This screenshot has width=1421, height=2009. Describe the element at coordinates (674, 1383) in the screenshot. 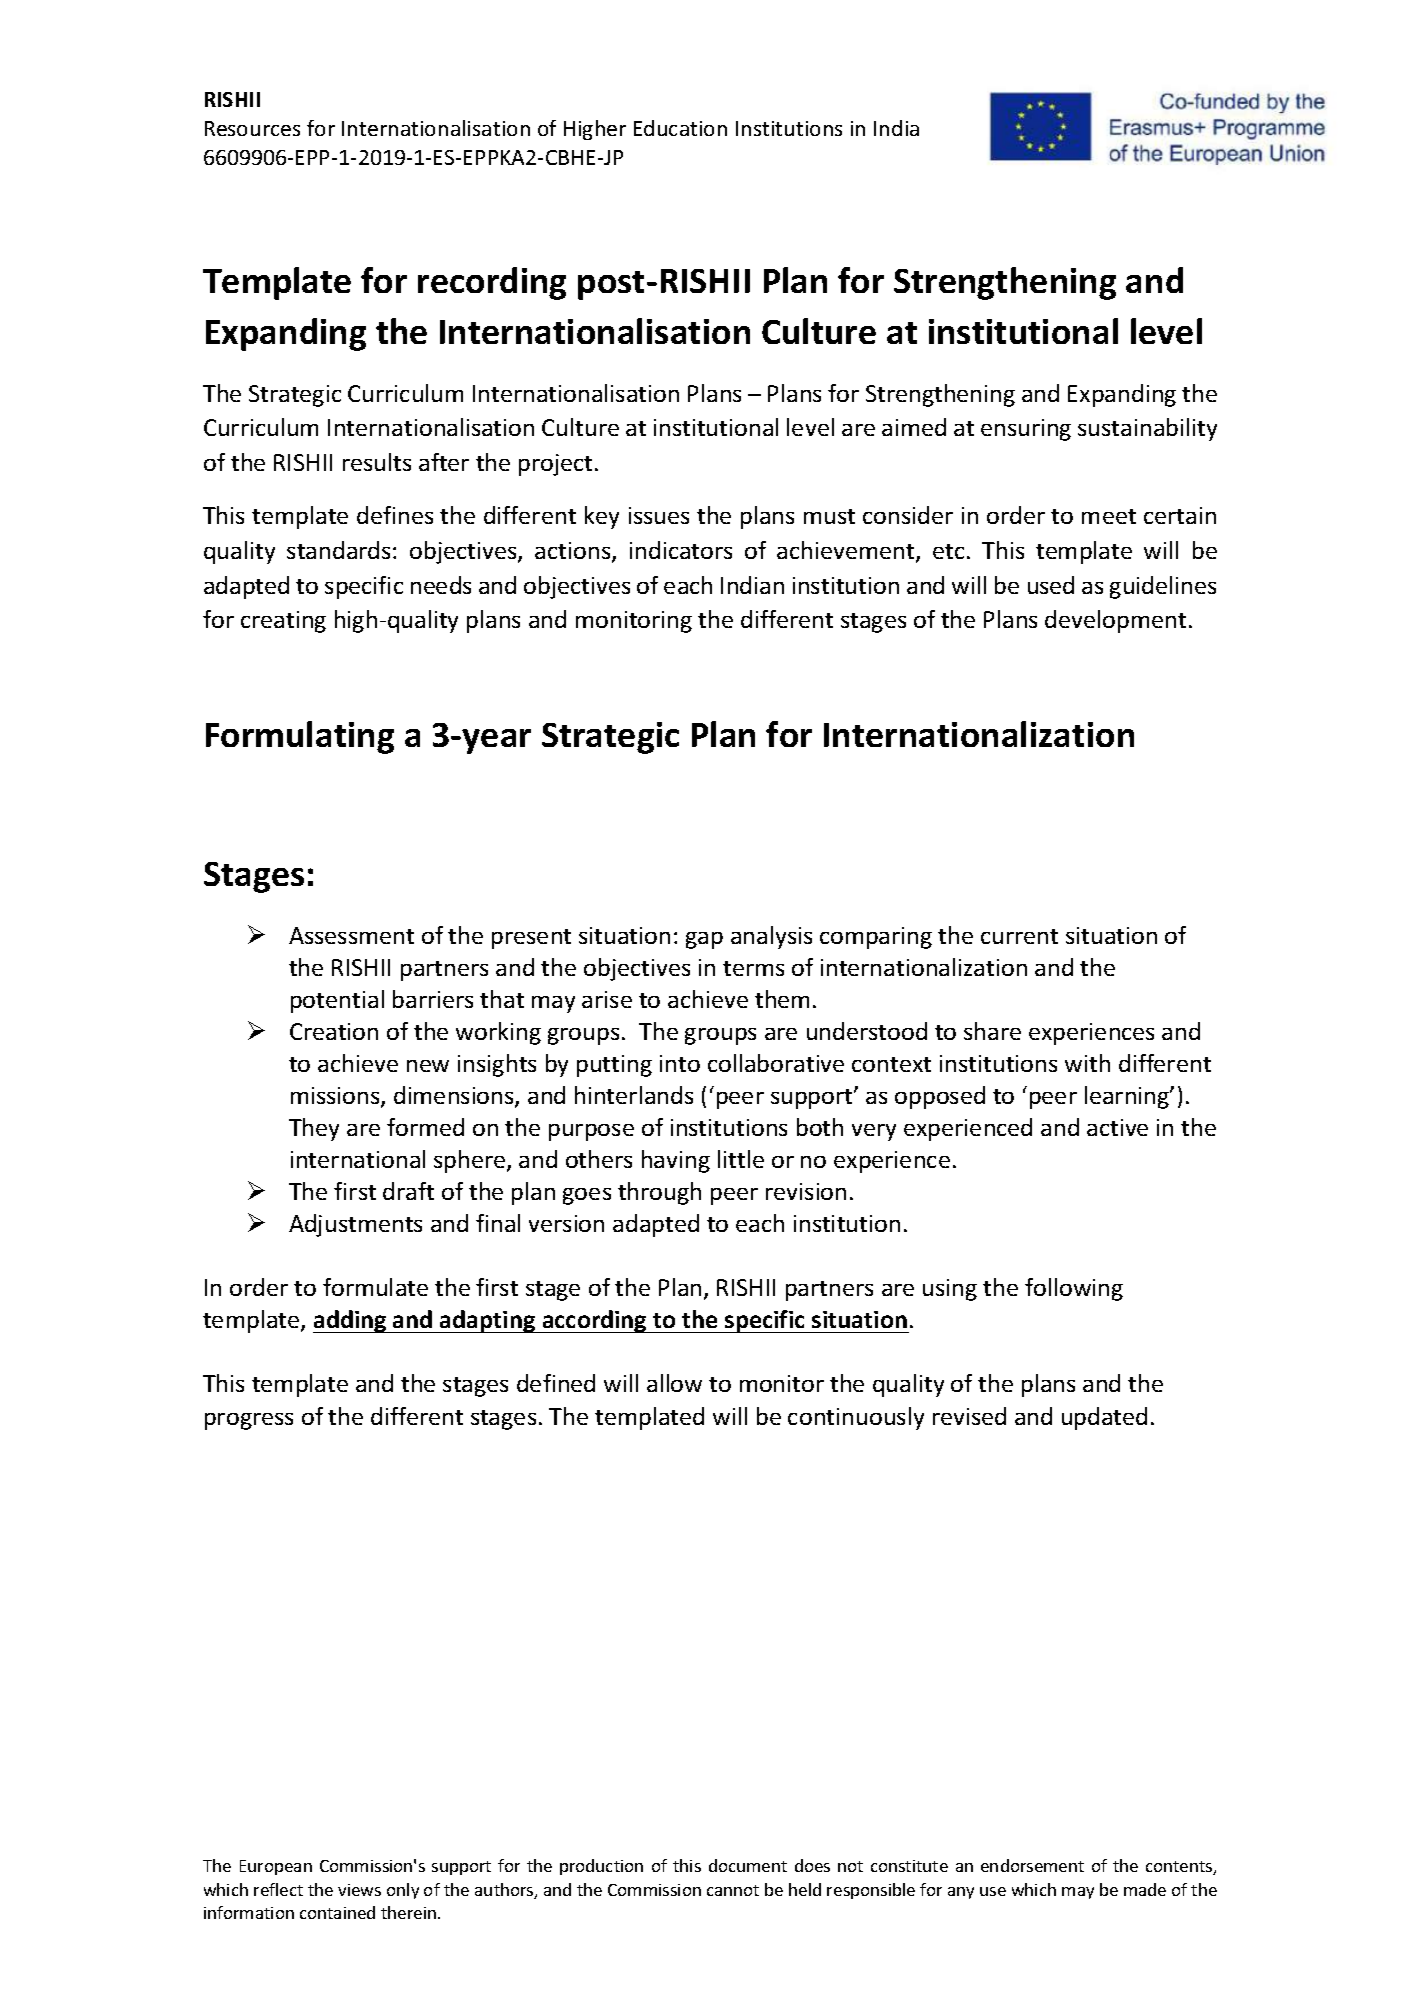

I see `allow` at that location.
